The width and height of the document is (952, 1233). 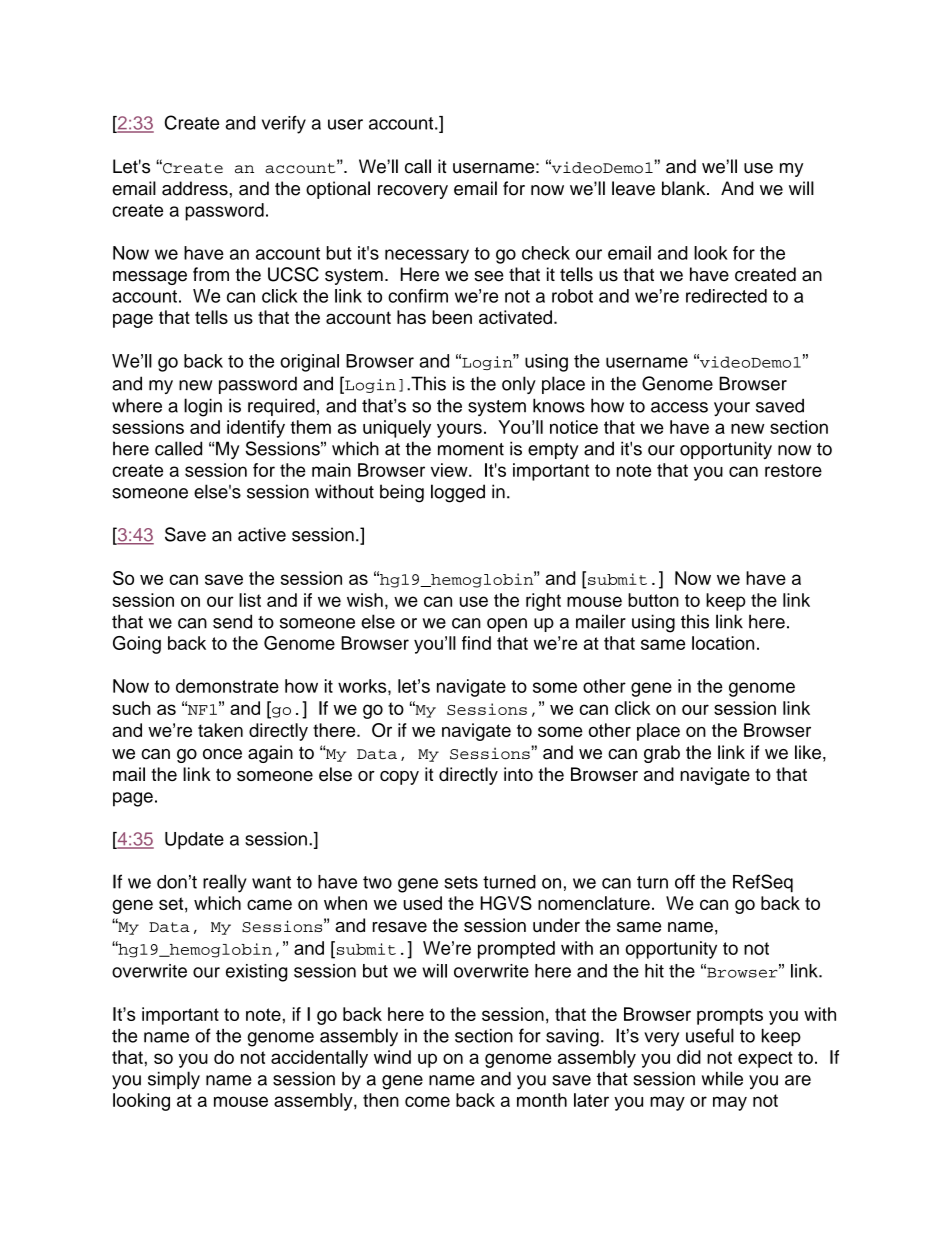 What do you see at coordinates (722, 1078) in the document?
I see `while` at bounding box center [722, 1078].
